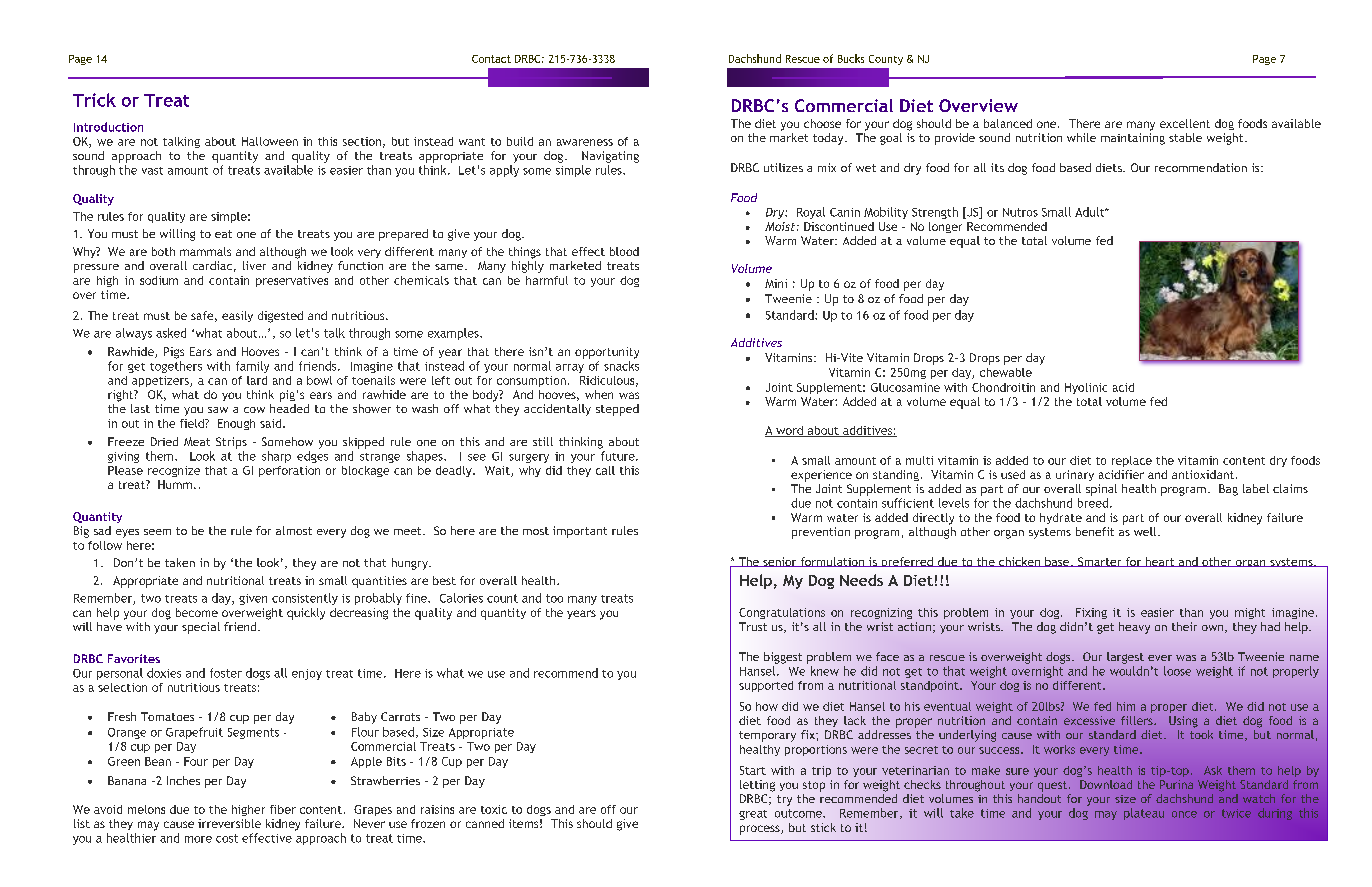 The image size is (1372, 887). I want to click on Meat, so click(197, 441).
